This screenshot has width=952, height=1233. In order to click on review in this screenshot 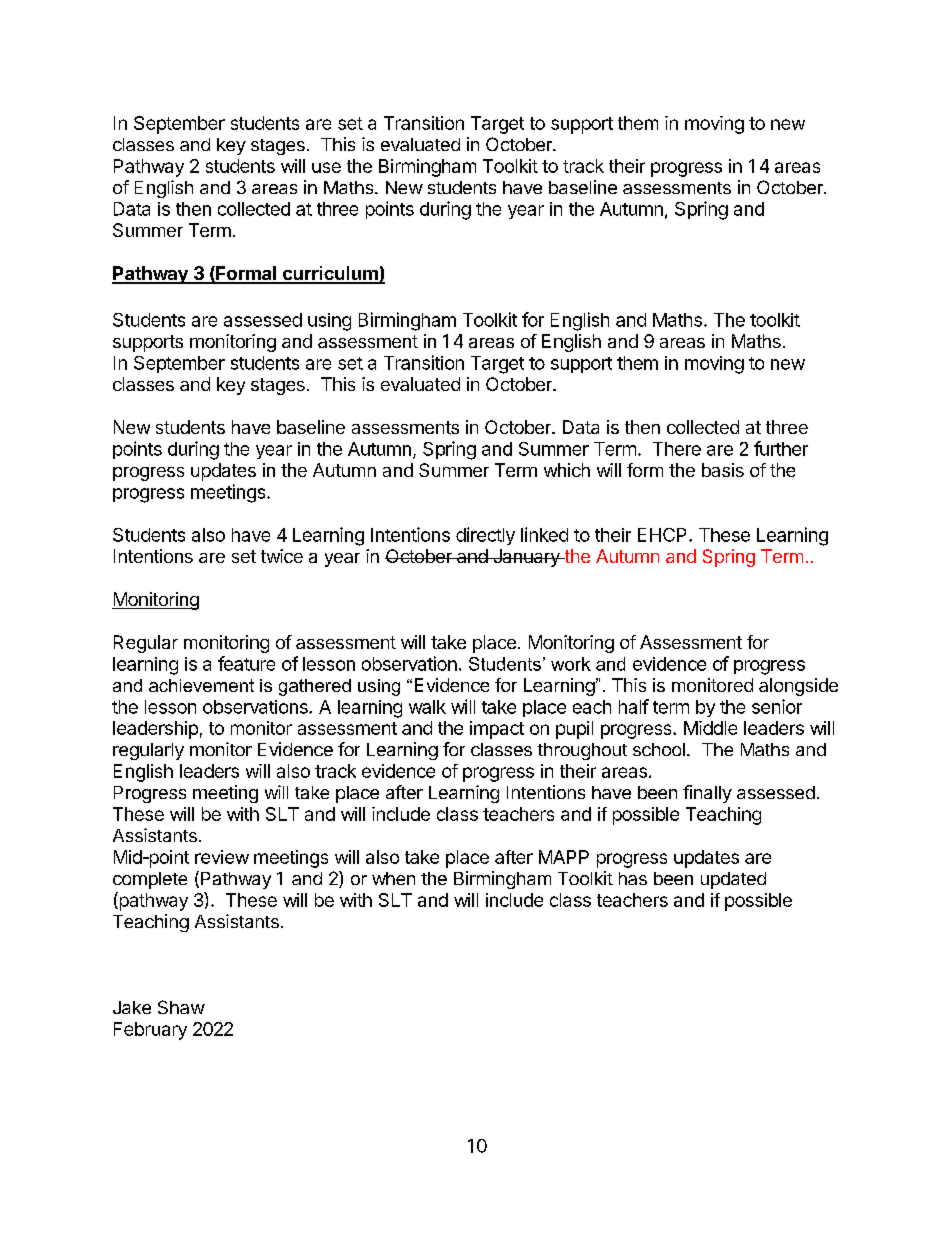, I will do `click(222, 857)`.
